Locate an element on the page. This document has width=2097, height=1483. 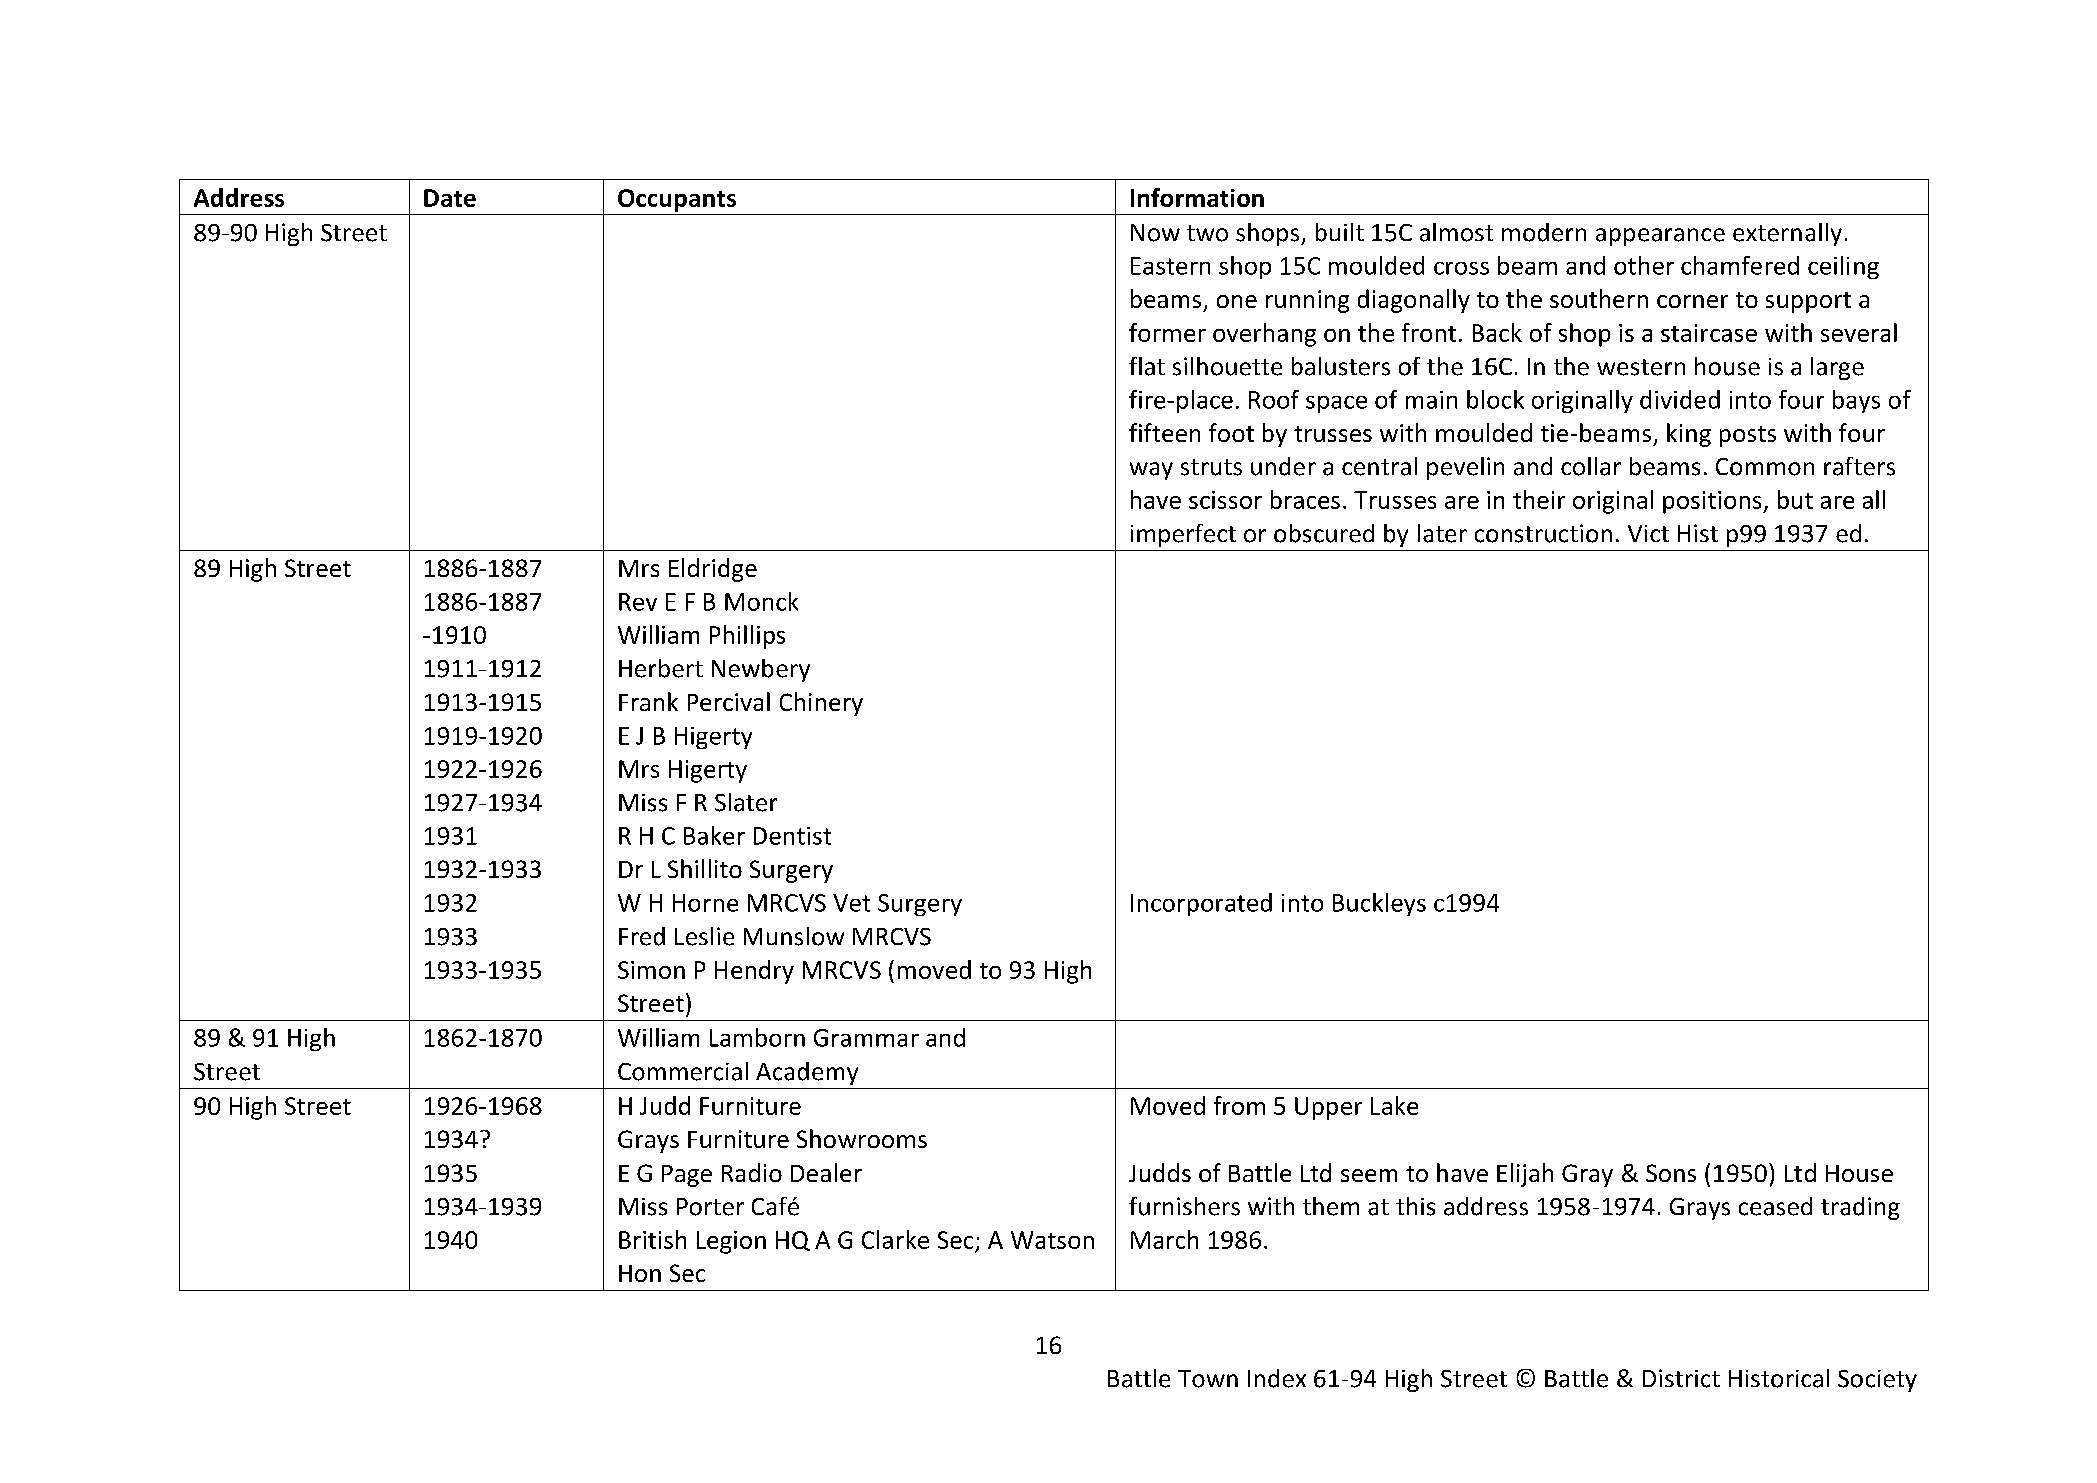
imperfect is located at coordinates (1183, 535).
